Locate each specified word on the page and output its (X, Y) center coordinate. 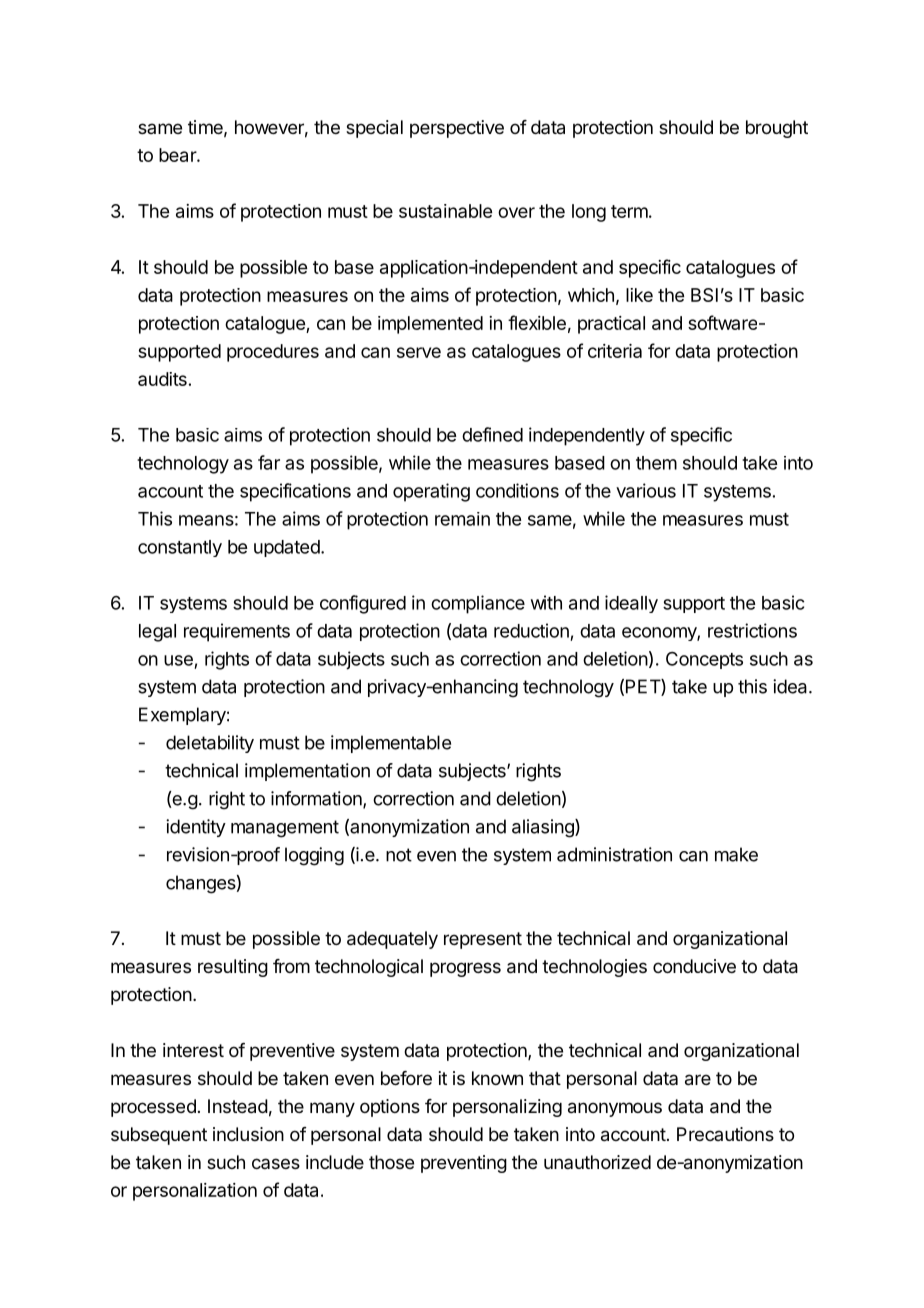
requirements (237, 632)
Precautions (725, 1134)
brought (777, 129)
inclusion (248, 1134)
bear (178, 155)
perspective (457, 129)
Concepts (704, 660)
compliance (478, 604)
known (497, 1078)
